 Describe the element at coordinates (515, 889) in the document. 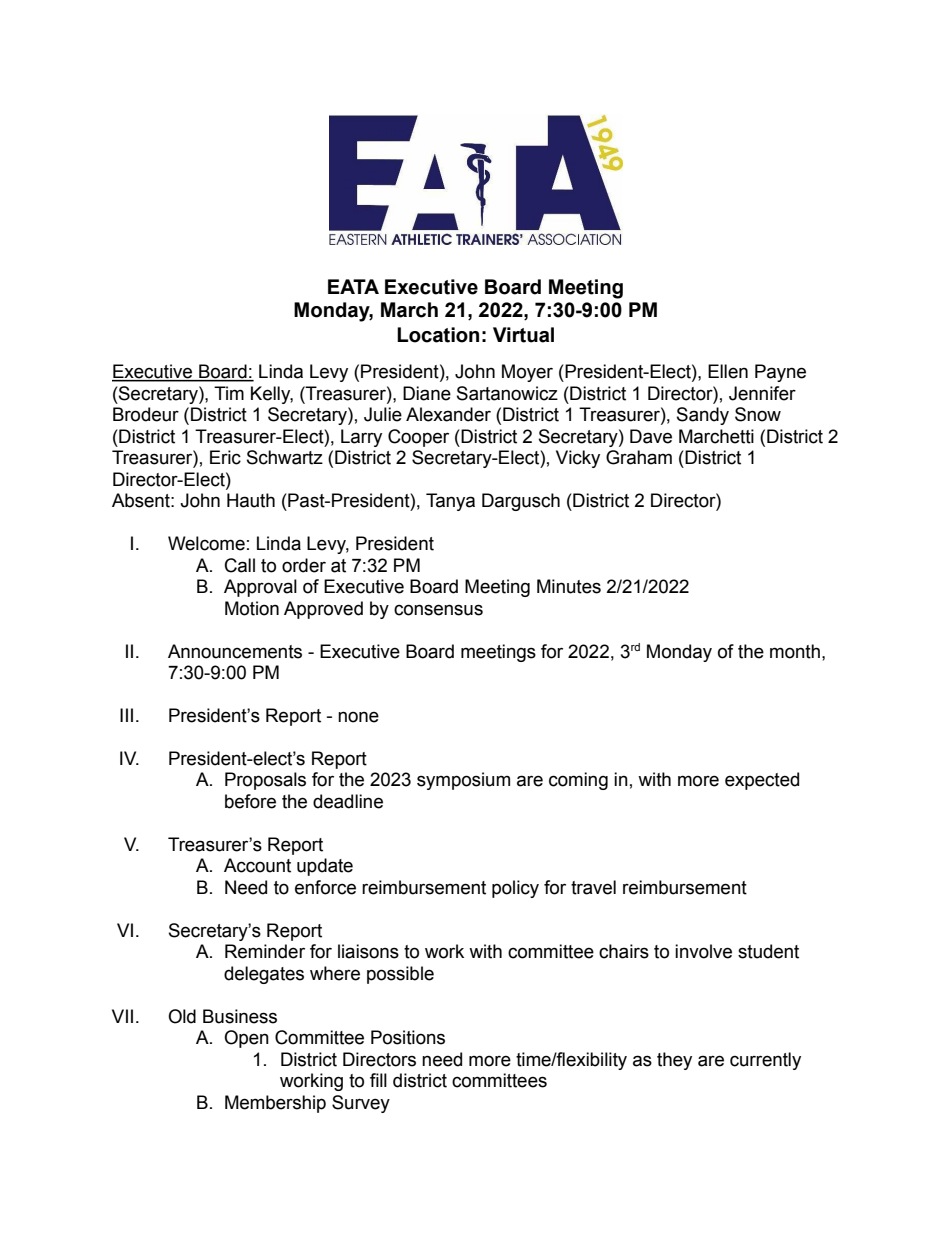

I see `policy` at that location.
